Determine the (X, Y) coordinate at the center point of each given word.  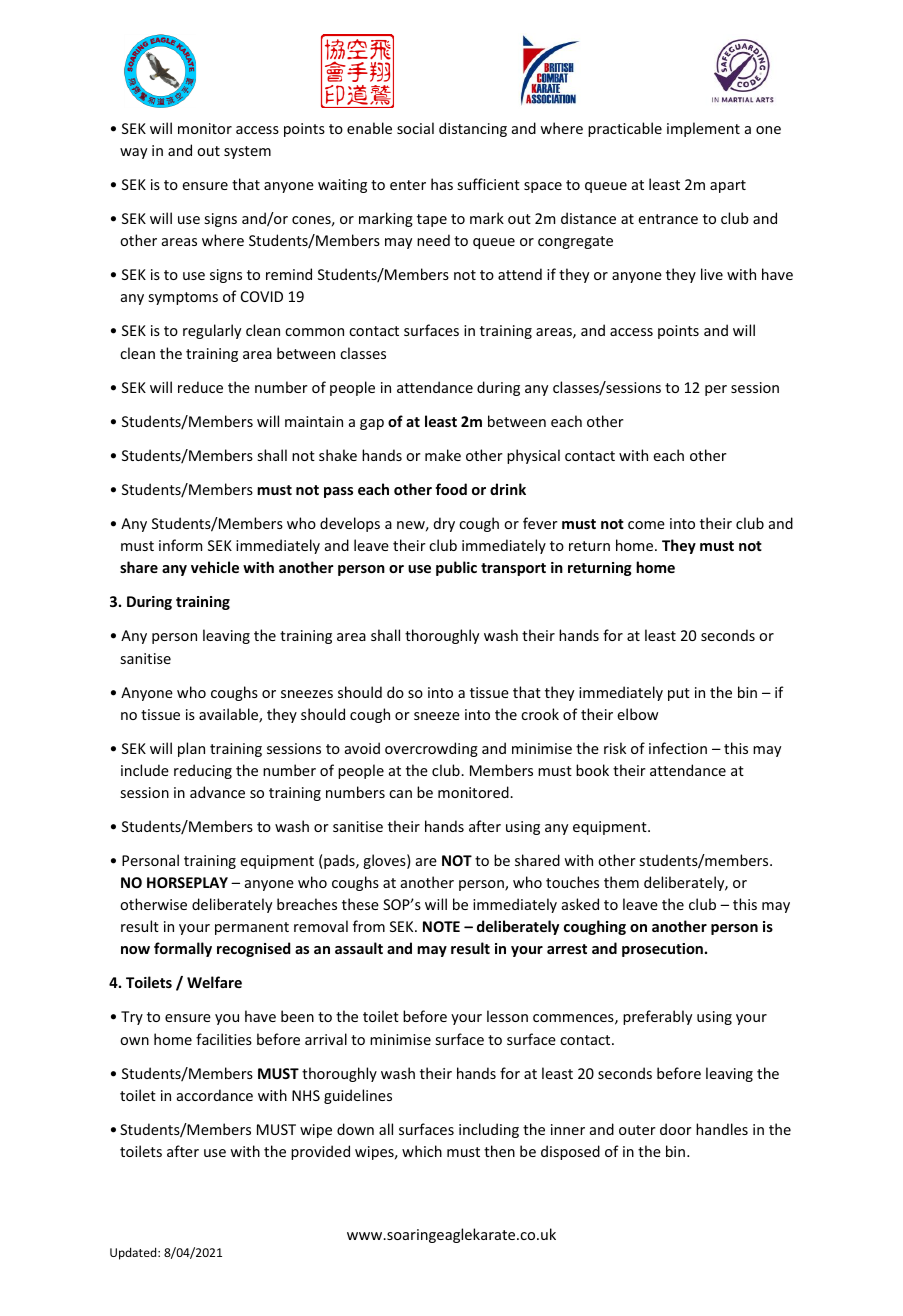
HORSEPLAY (187, 882)
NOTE (441, 926)
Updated (134, 1253)
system (247, 152)
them (621, 882)
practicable (625, 129)
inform (180, 545)
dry (444, 524)
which (422, 1151)
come (646, 525)
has (442, 184)
